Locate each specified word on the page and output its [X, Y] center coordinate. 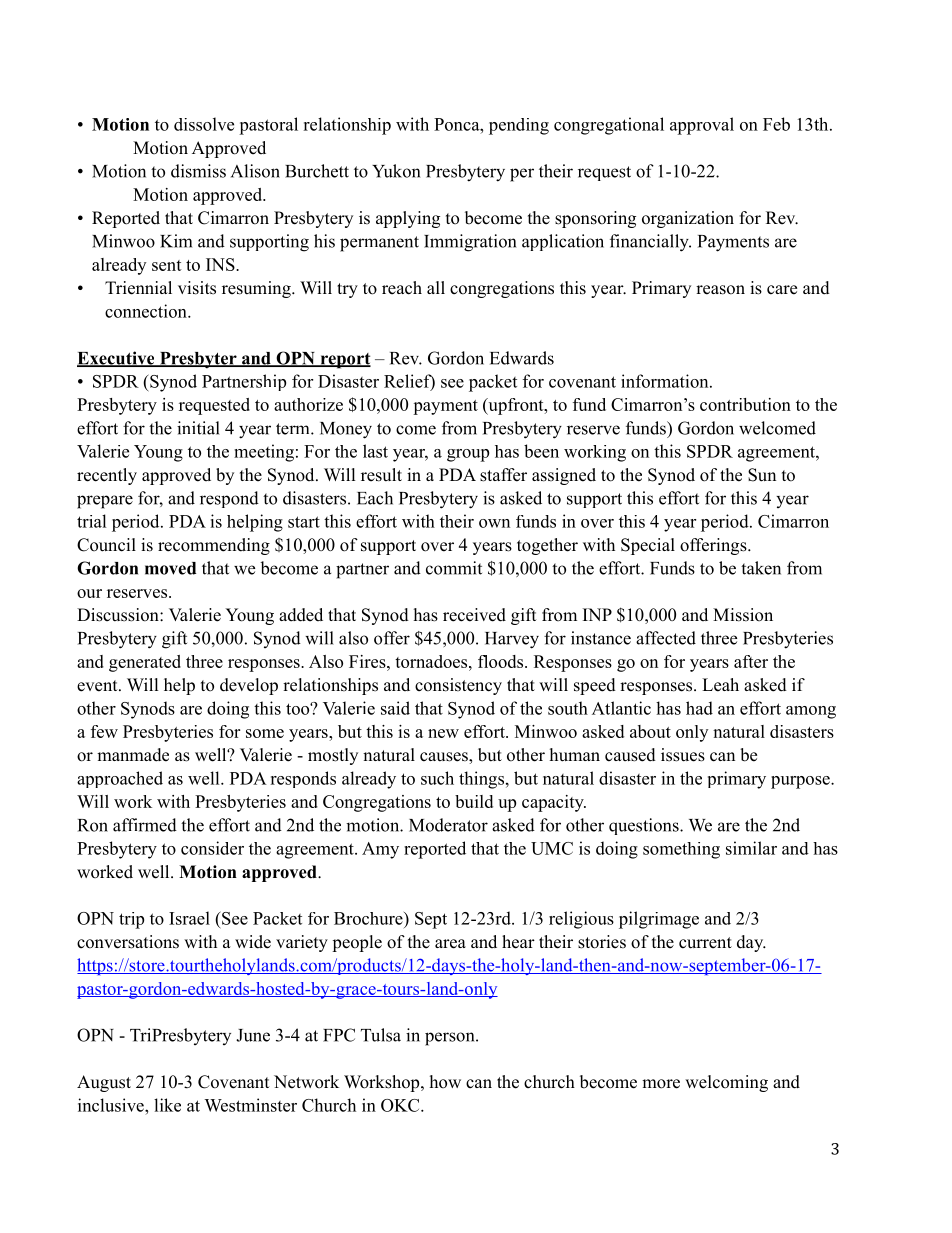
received [474, 615]
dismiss [198, 171]
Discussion [119, 615]
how [445, 1082]
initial [198, 428]
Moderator [448, 825]
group [468, 455]
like [167, 1105]
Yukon [396, 171]
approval [702, 126]
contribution [745, 404]
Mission [743, 615]
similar [751, 848]
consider [212, 848]
